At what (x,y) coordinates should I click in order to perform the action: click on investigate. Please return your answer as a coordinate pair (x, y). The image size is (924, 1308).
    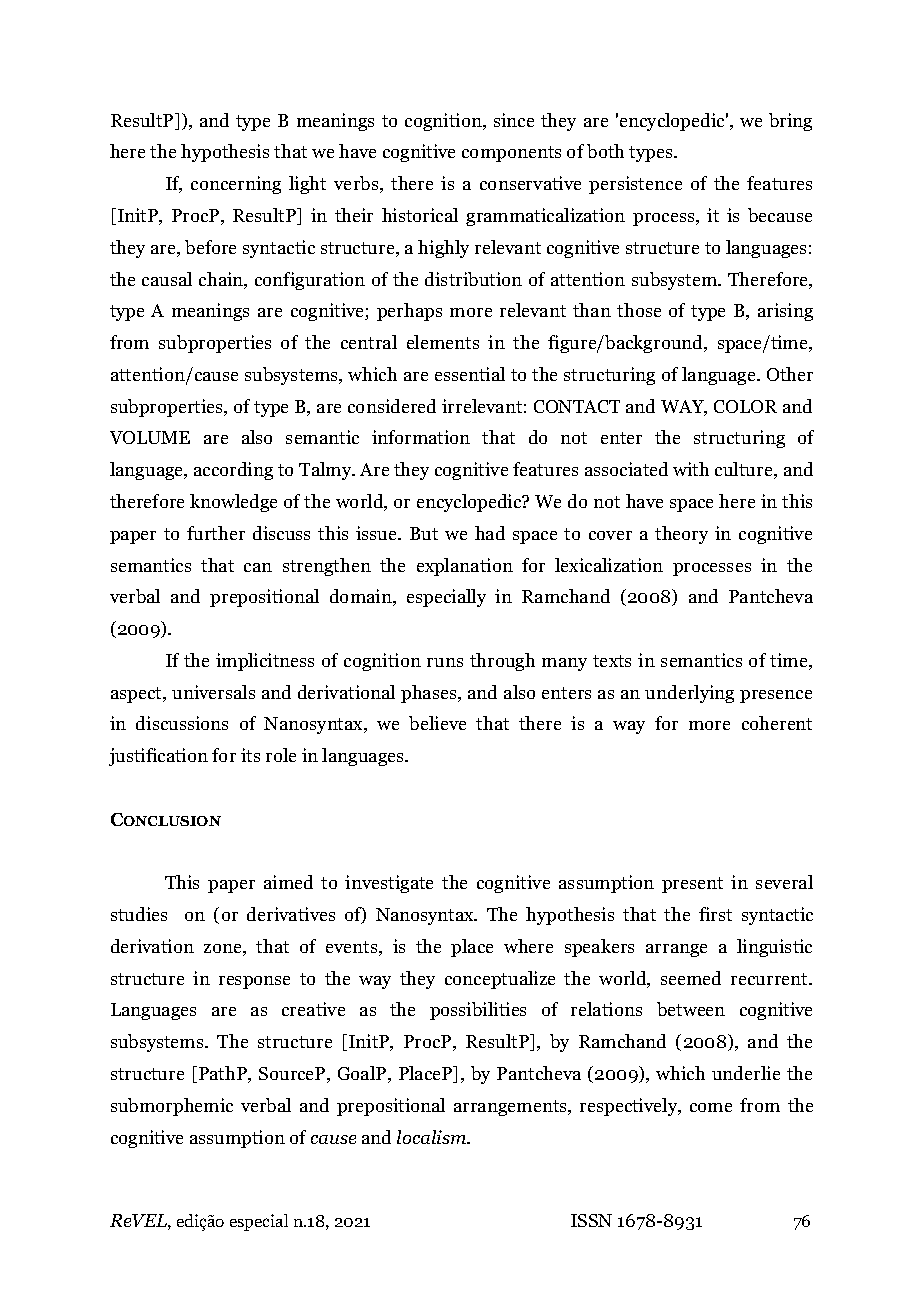
    Looking at the image, I should click on (389, 884).
